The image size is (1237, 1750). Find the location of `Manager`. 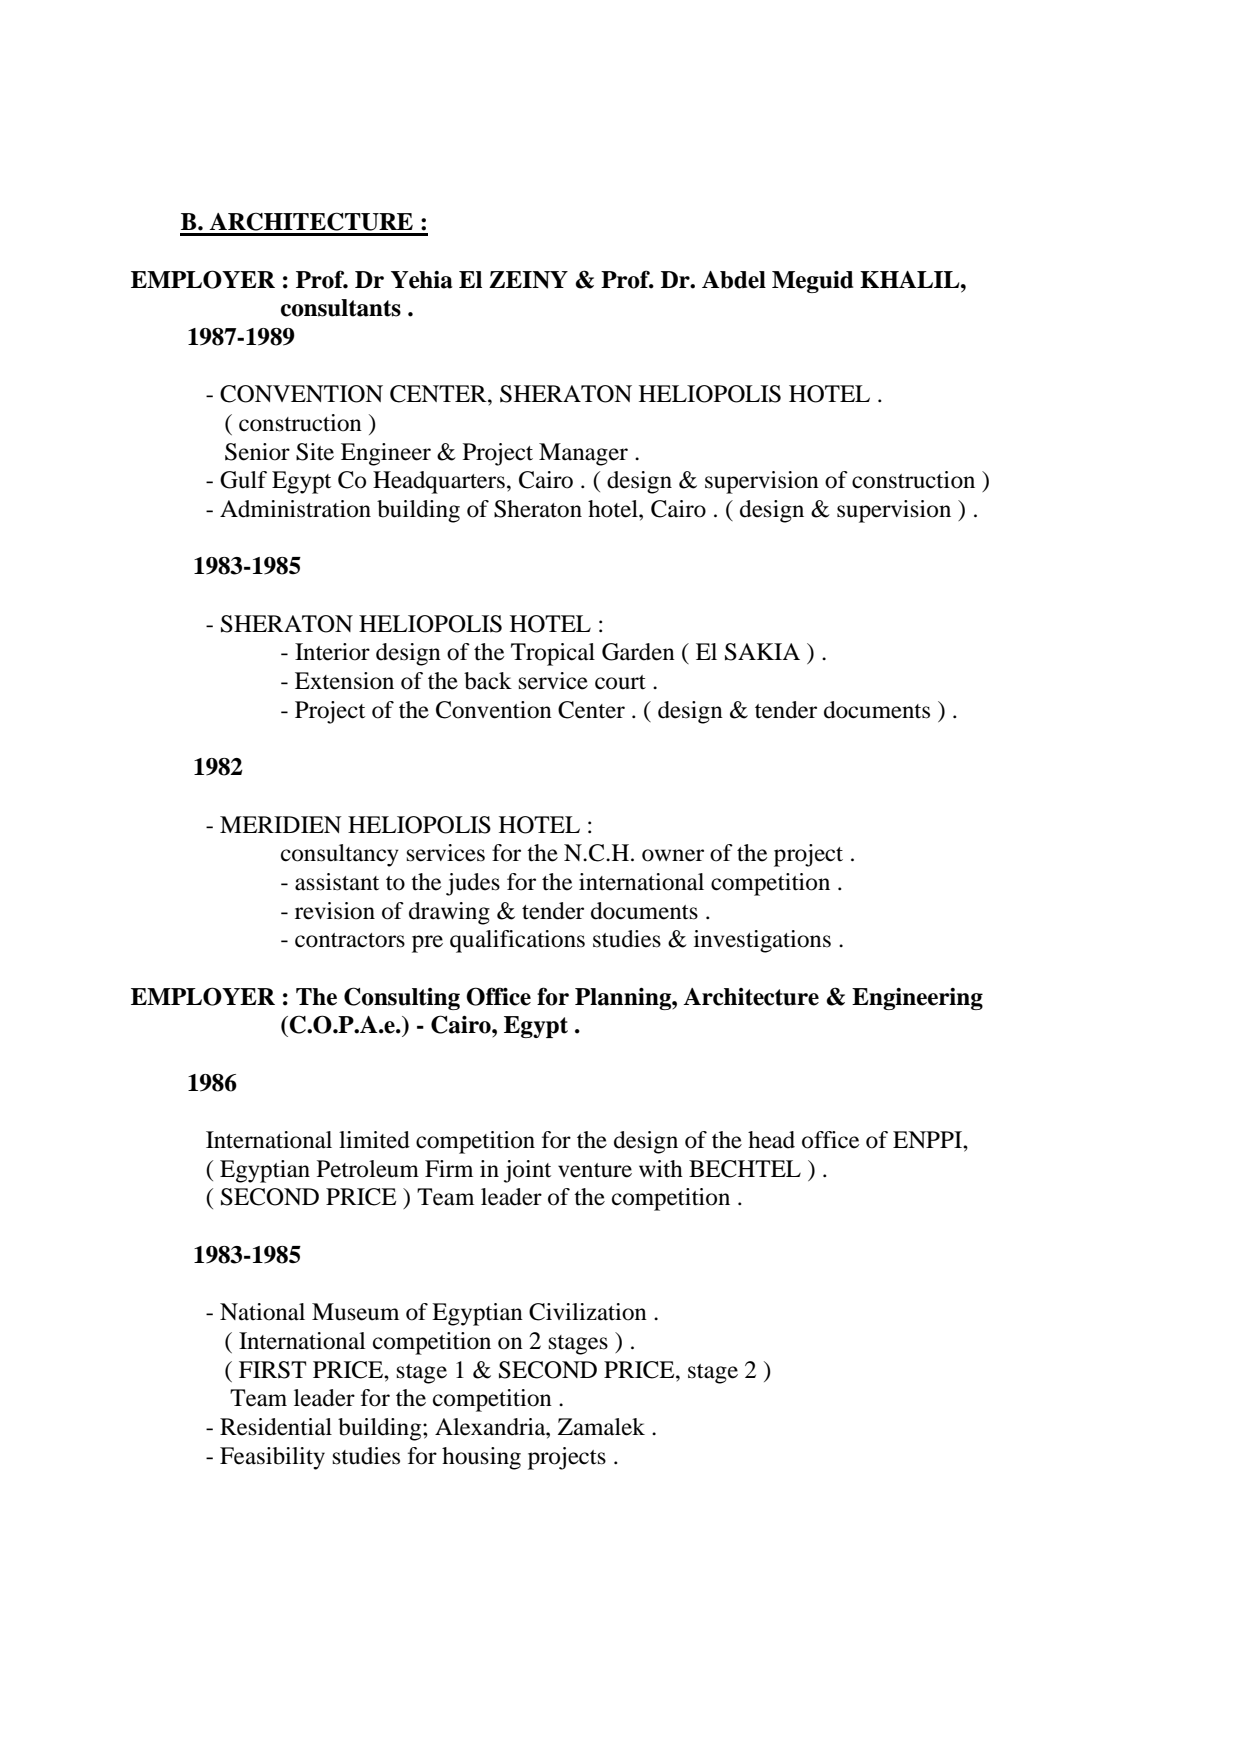

Manager is located at coordinates (583, 454).
